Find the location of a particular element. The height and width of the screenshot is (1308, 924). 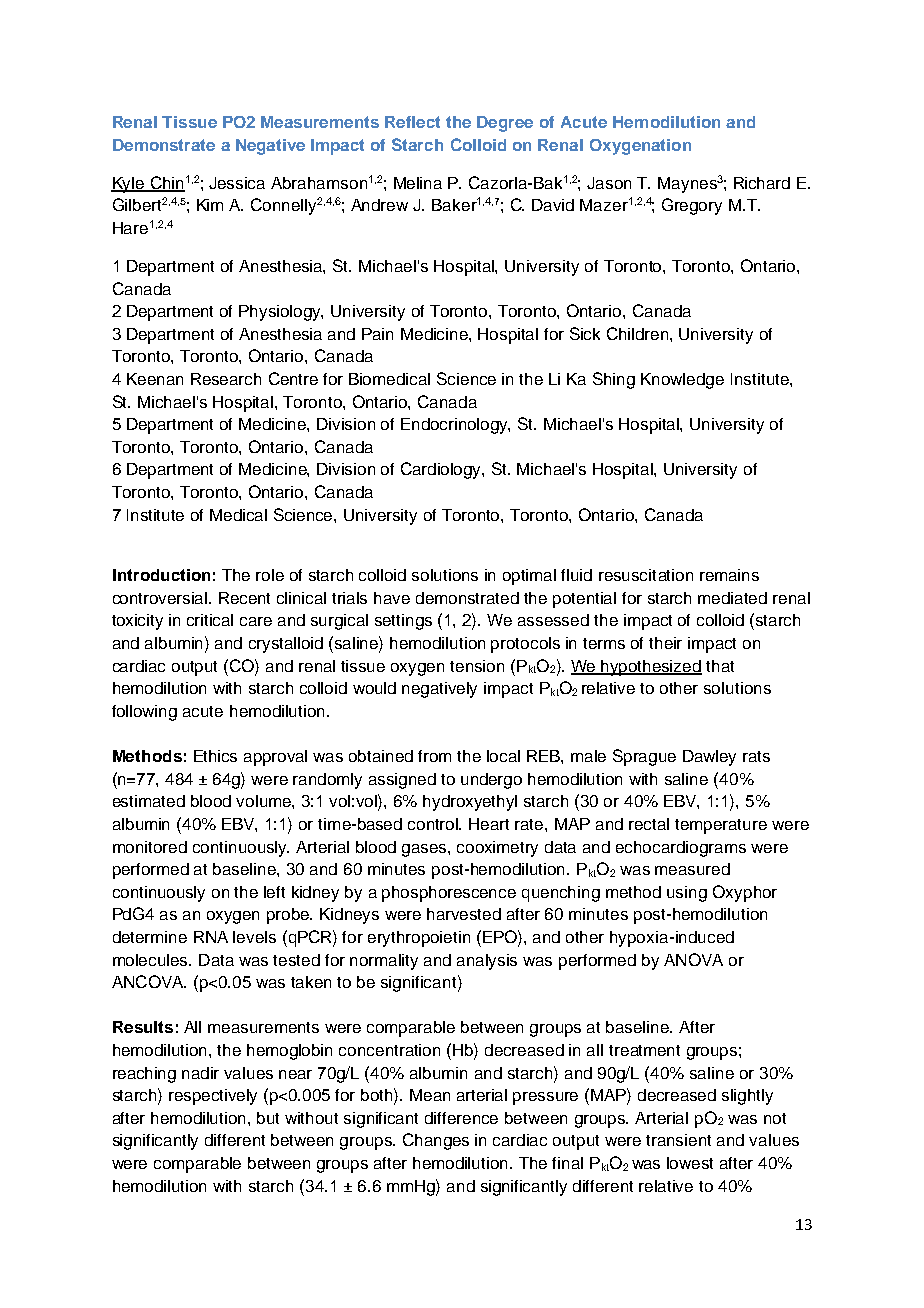

respectively is located at coordinates (213, 1097).
